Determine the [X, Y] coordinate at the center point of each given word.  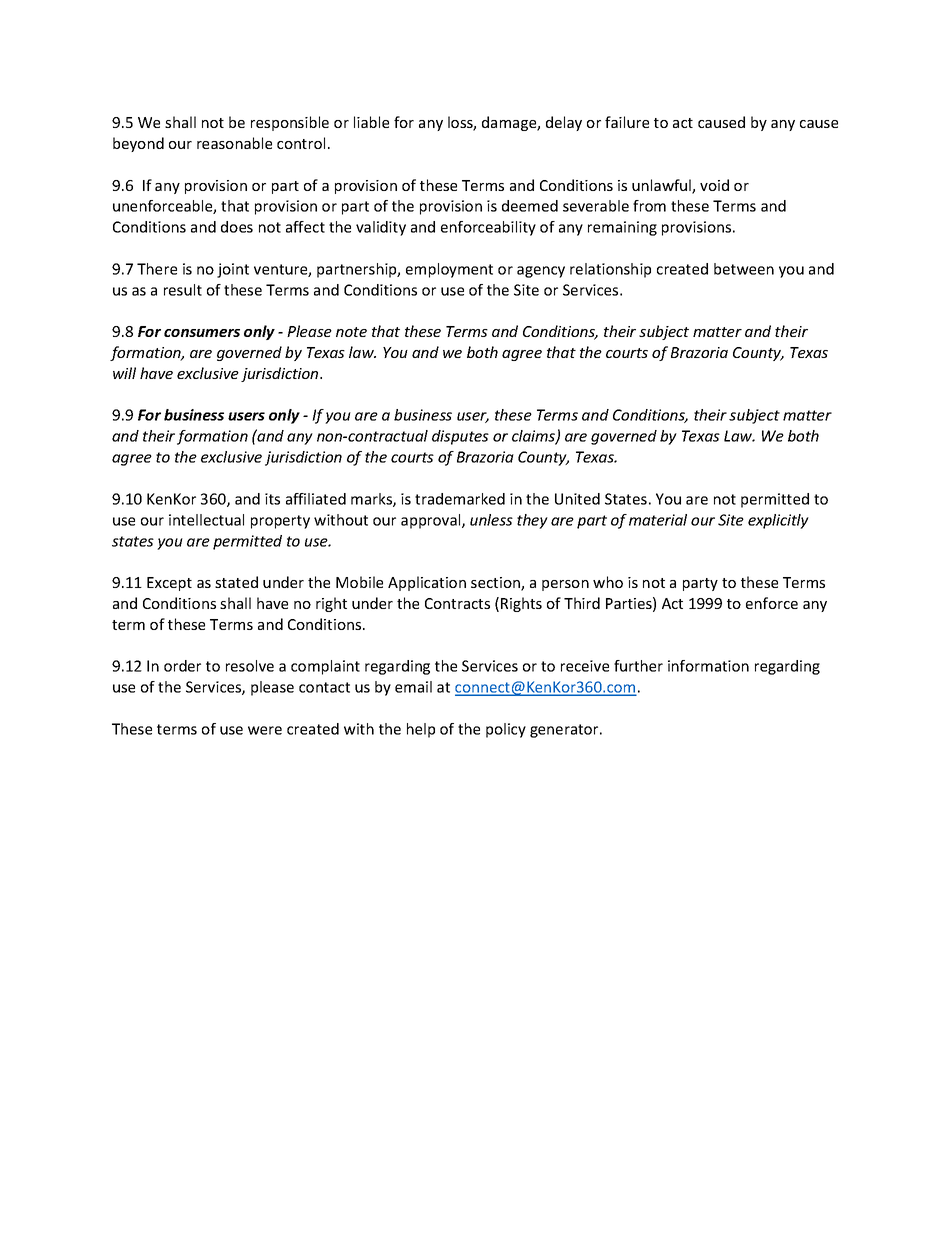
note [351, 332]
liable [371, 122]
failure [627, 122]
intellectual [206, 520]
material [658, 520]
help [421, 730]
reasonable [234, 143]
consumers [202, 333]
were [265, 730]
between [744, 269]
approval [432, 521]
